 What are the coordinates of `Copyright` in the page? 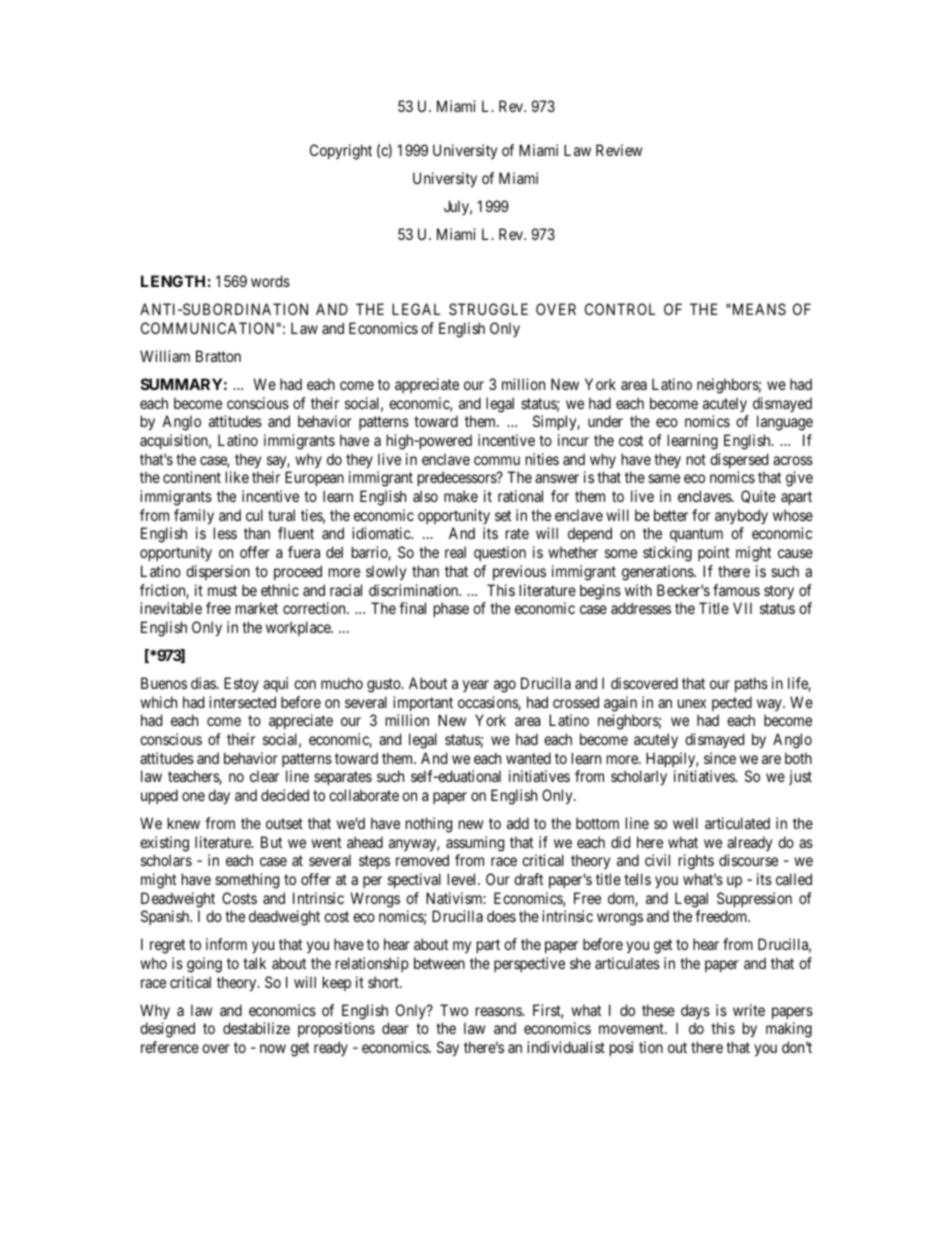 It's located at (341, 152).
